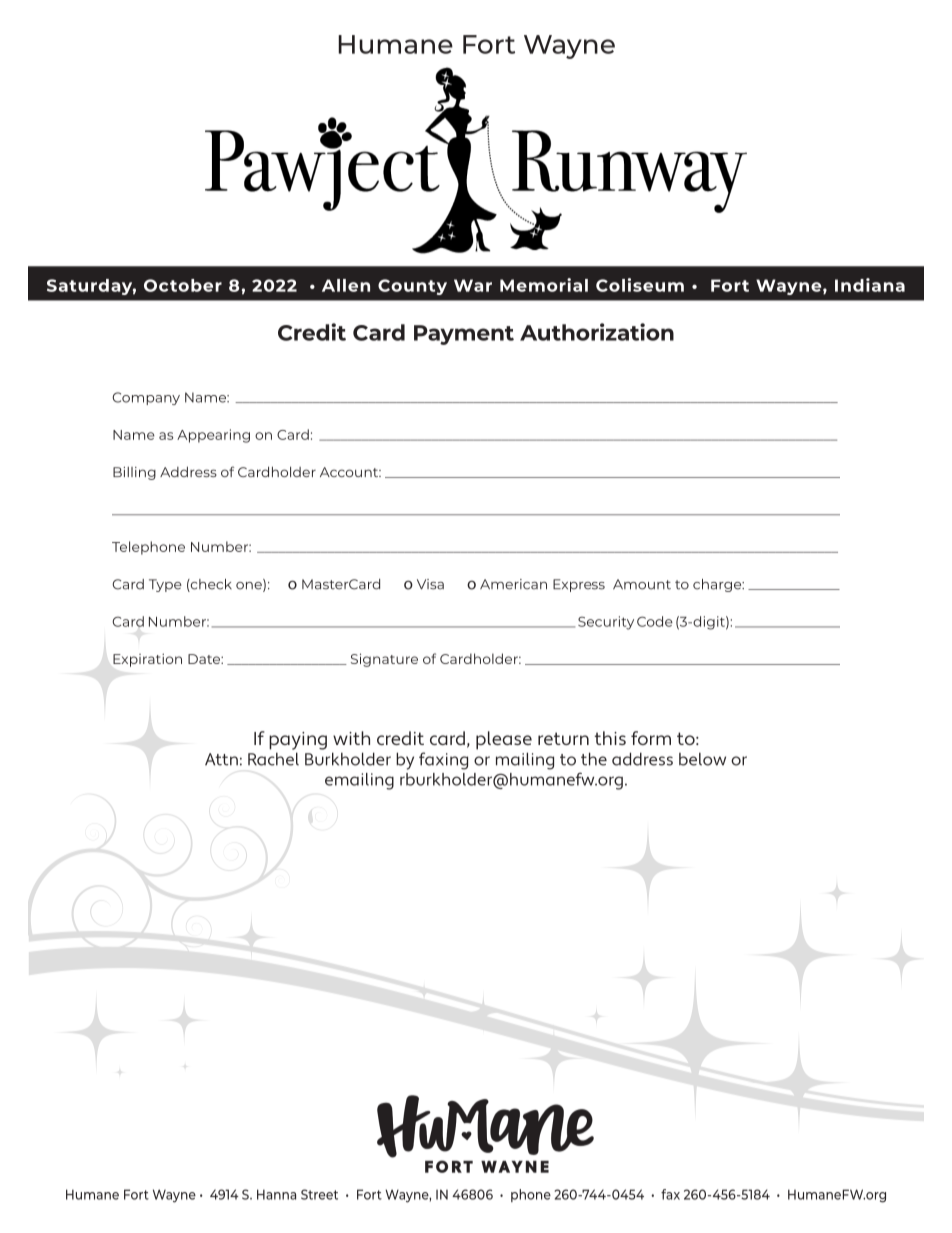  Describe the element at coordinates (870, 285) in the screenshot. I see `Indiana` at that location.
